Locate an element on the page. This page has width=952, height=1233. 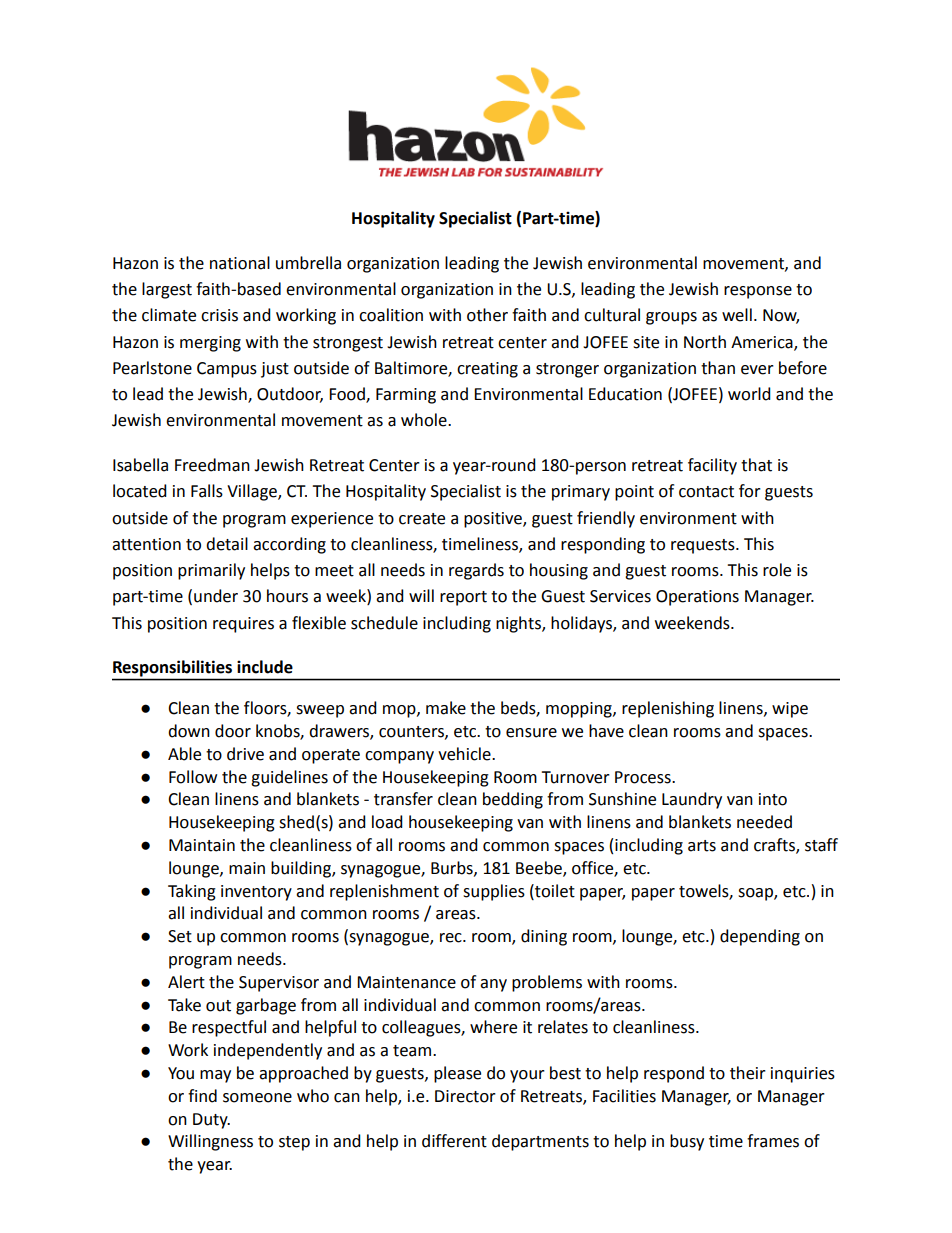
down is located at coordinates (189, 731).
